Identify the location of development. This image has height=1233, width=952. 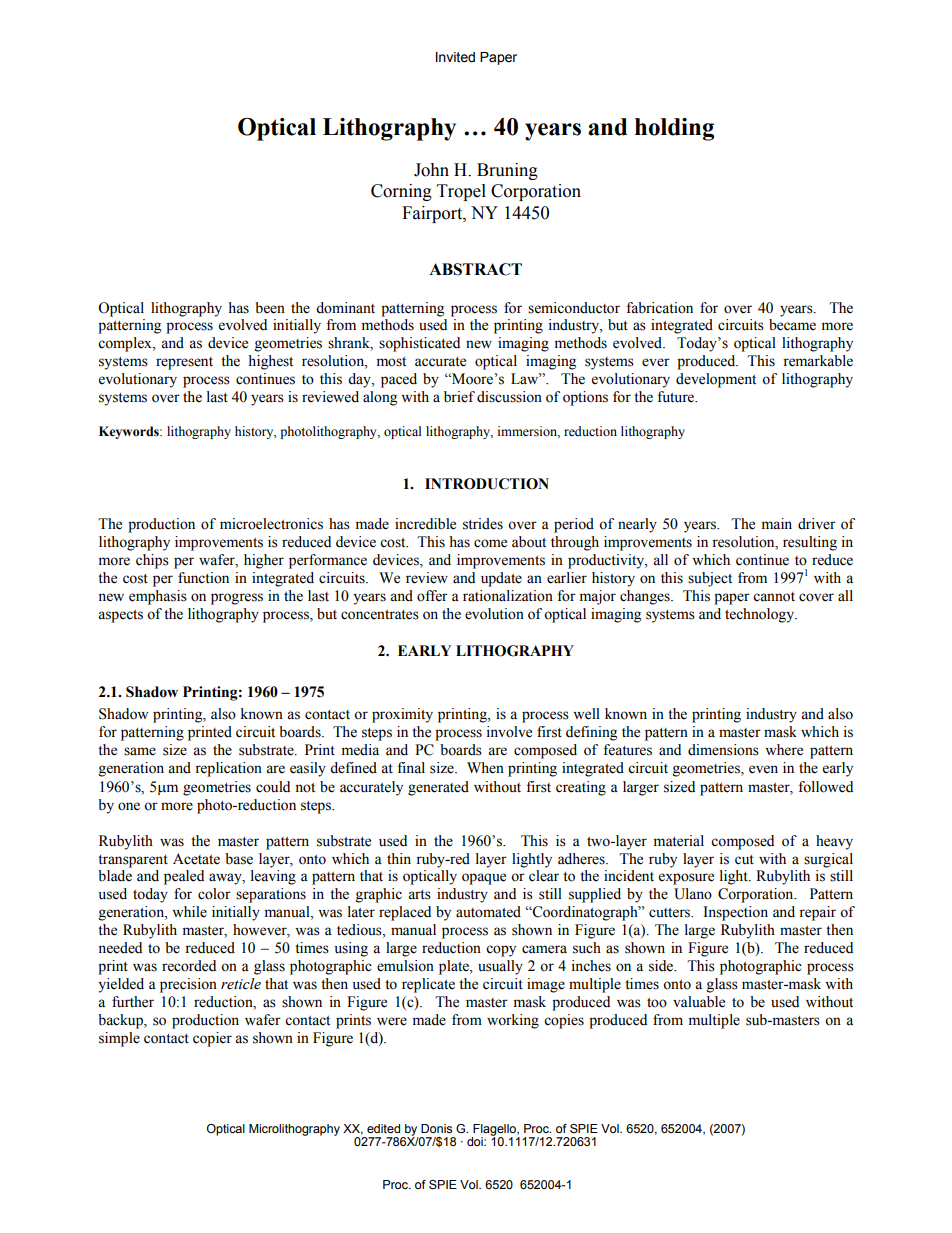
(716, 380).
